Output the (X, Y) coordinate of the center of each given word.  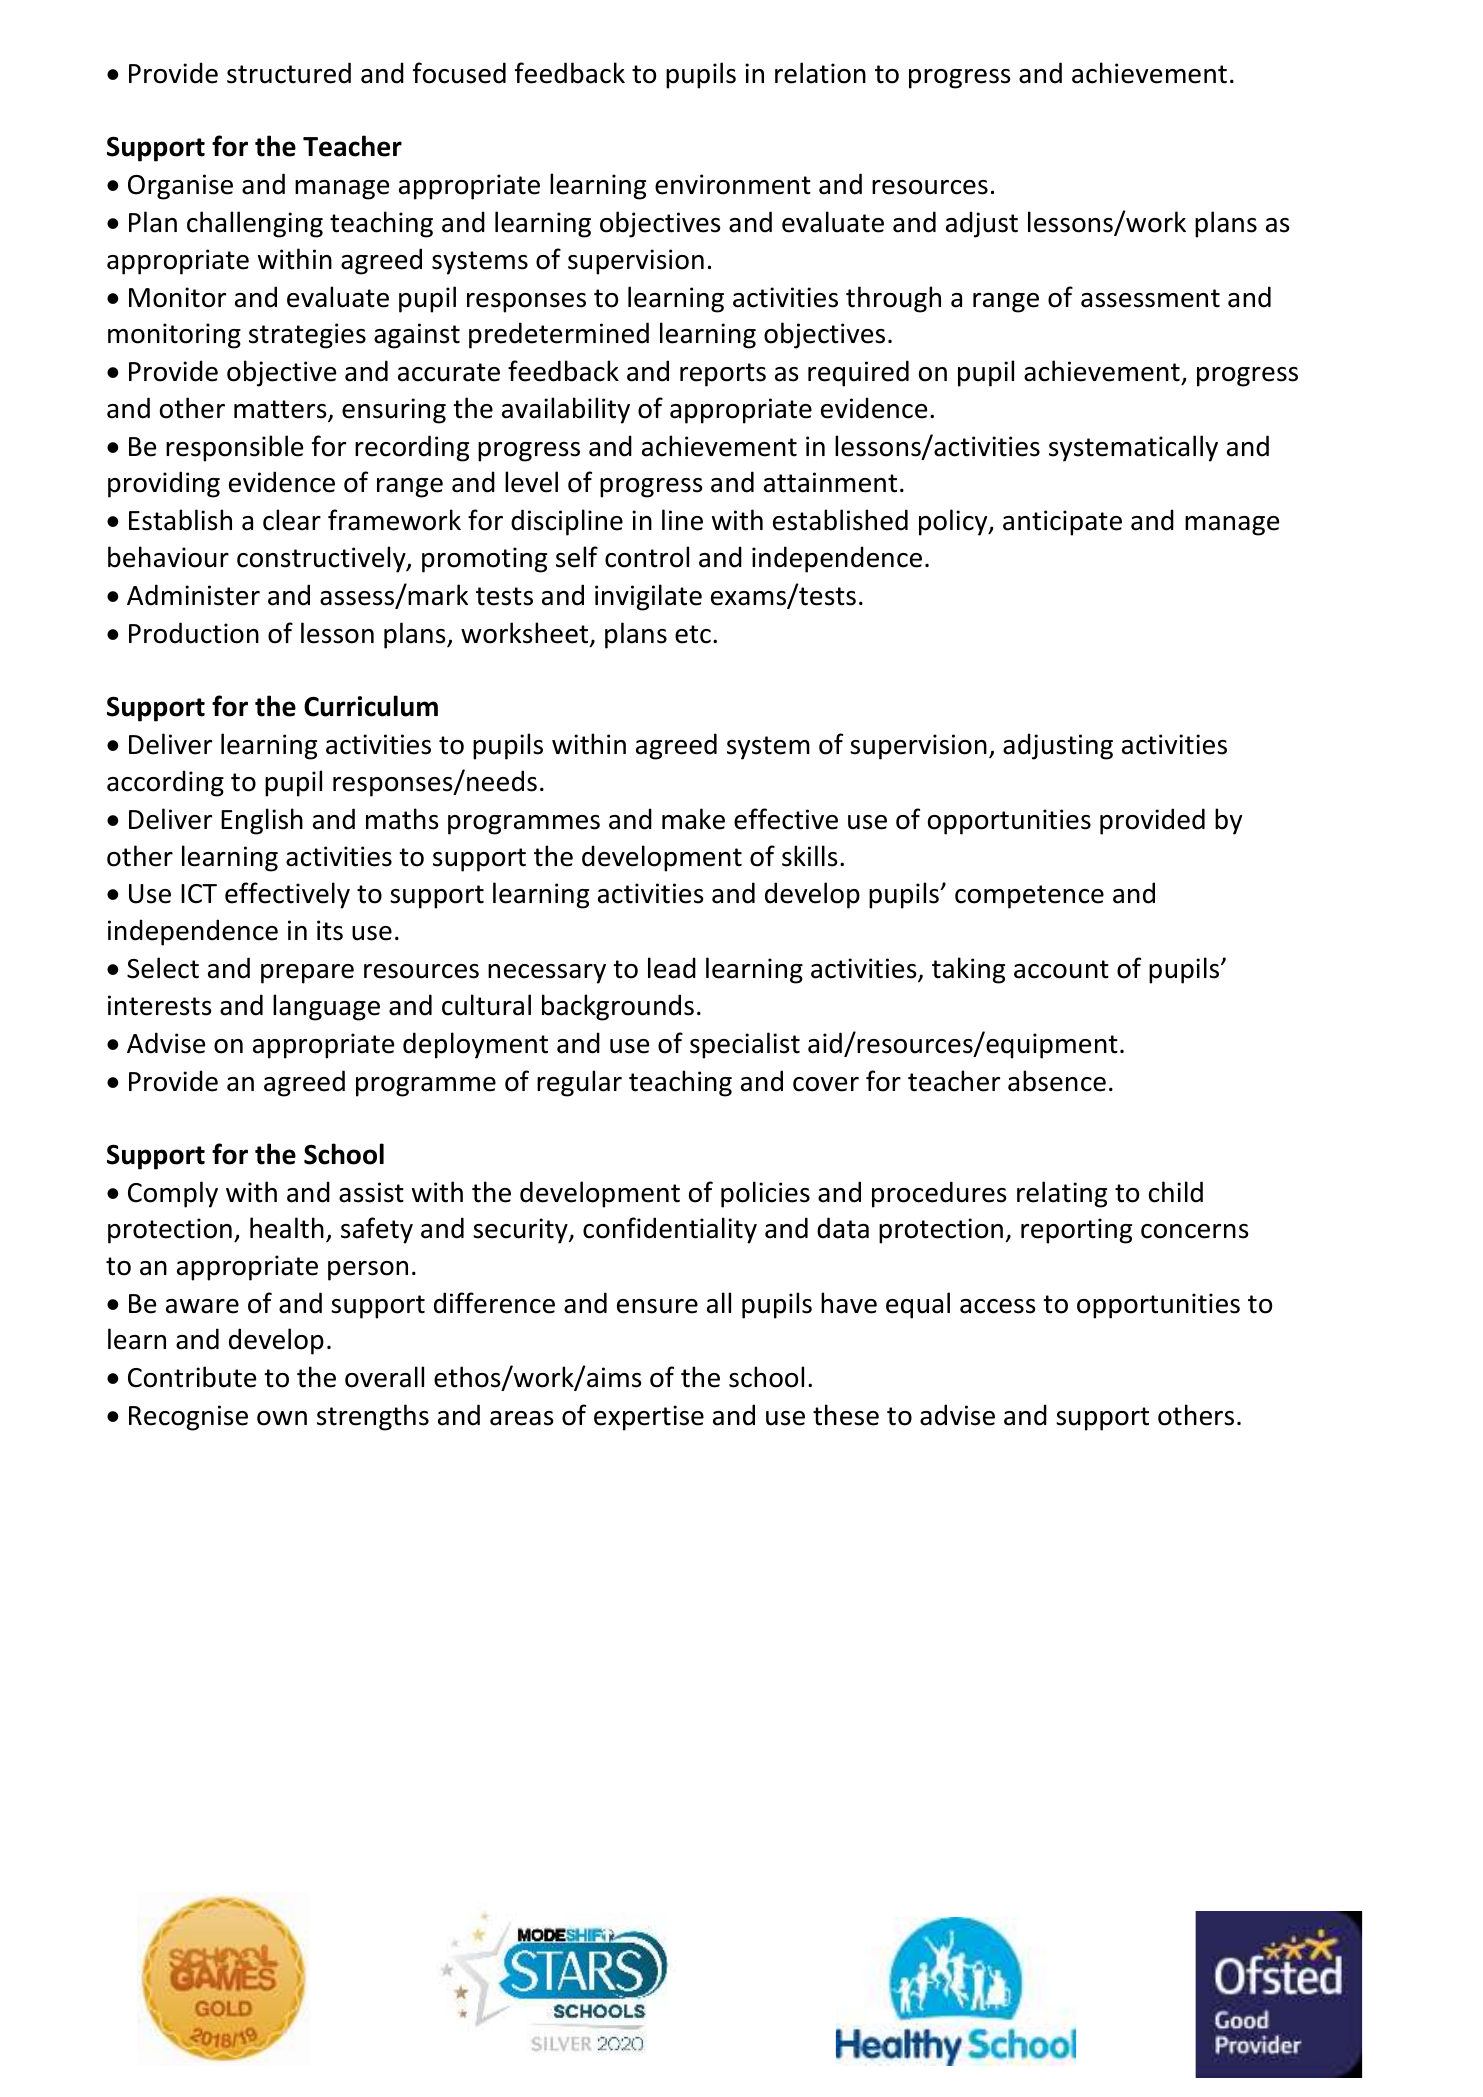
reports (723, 375)
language (326, 1007)
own (282, 1418)
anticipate (1062, 523)
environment (733, 184)
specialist (745, 1045)
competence (1029, 897)
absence (1057, 1081)
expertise (649, 1418)
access (997, 1306)
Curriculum (371, 706)
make (693, 819)
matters (281, 410)
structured (289, 73)
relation (820, 73)
